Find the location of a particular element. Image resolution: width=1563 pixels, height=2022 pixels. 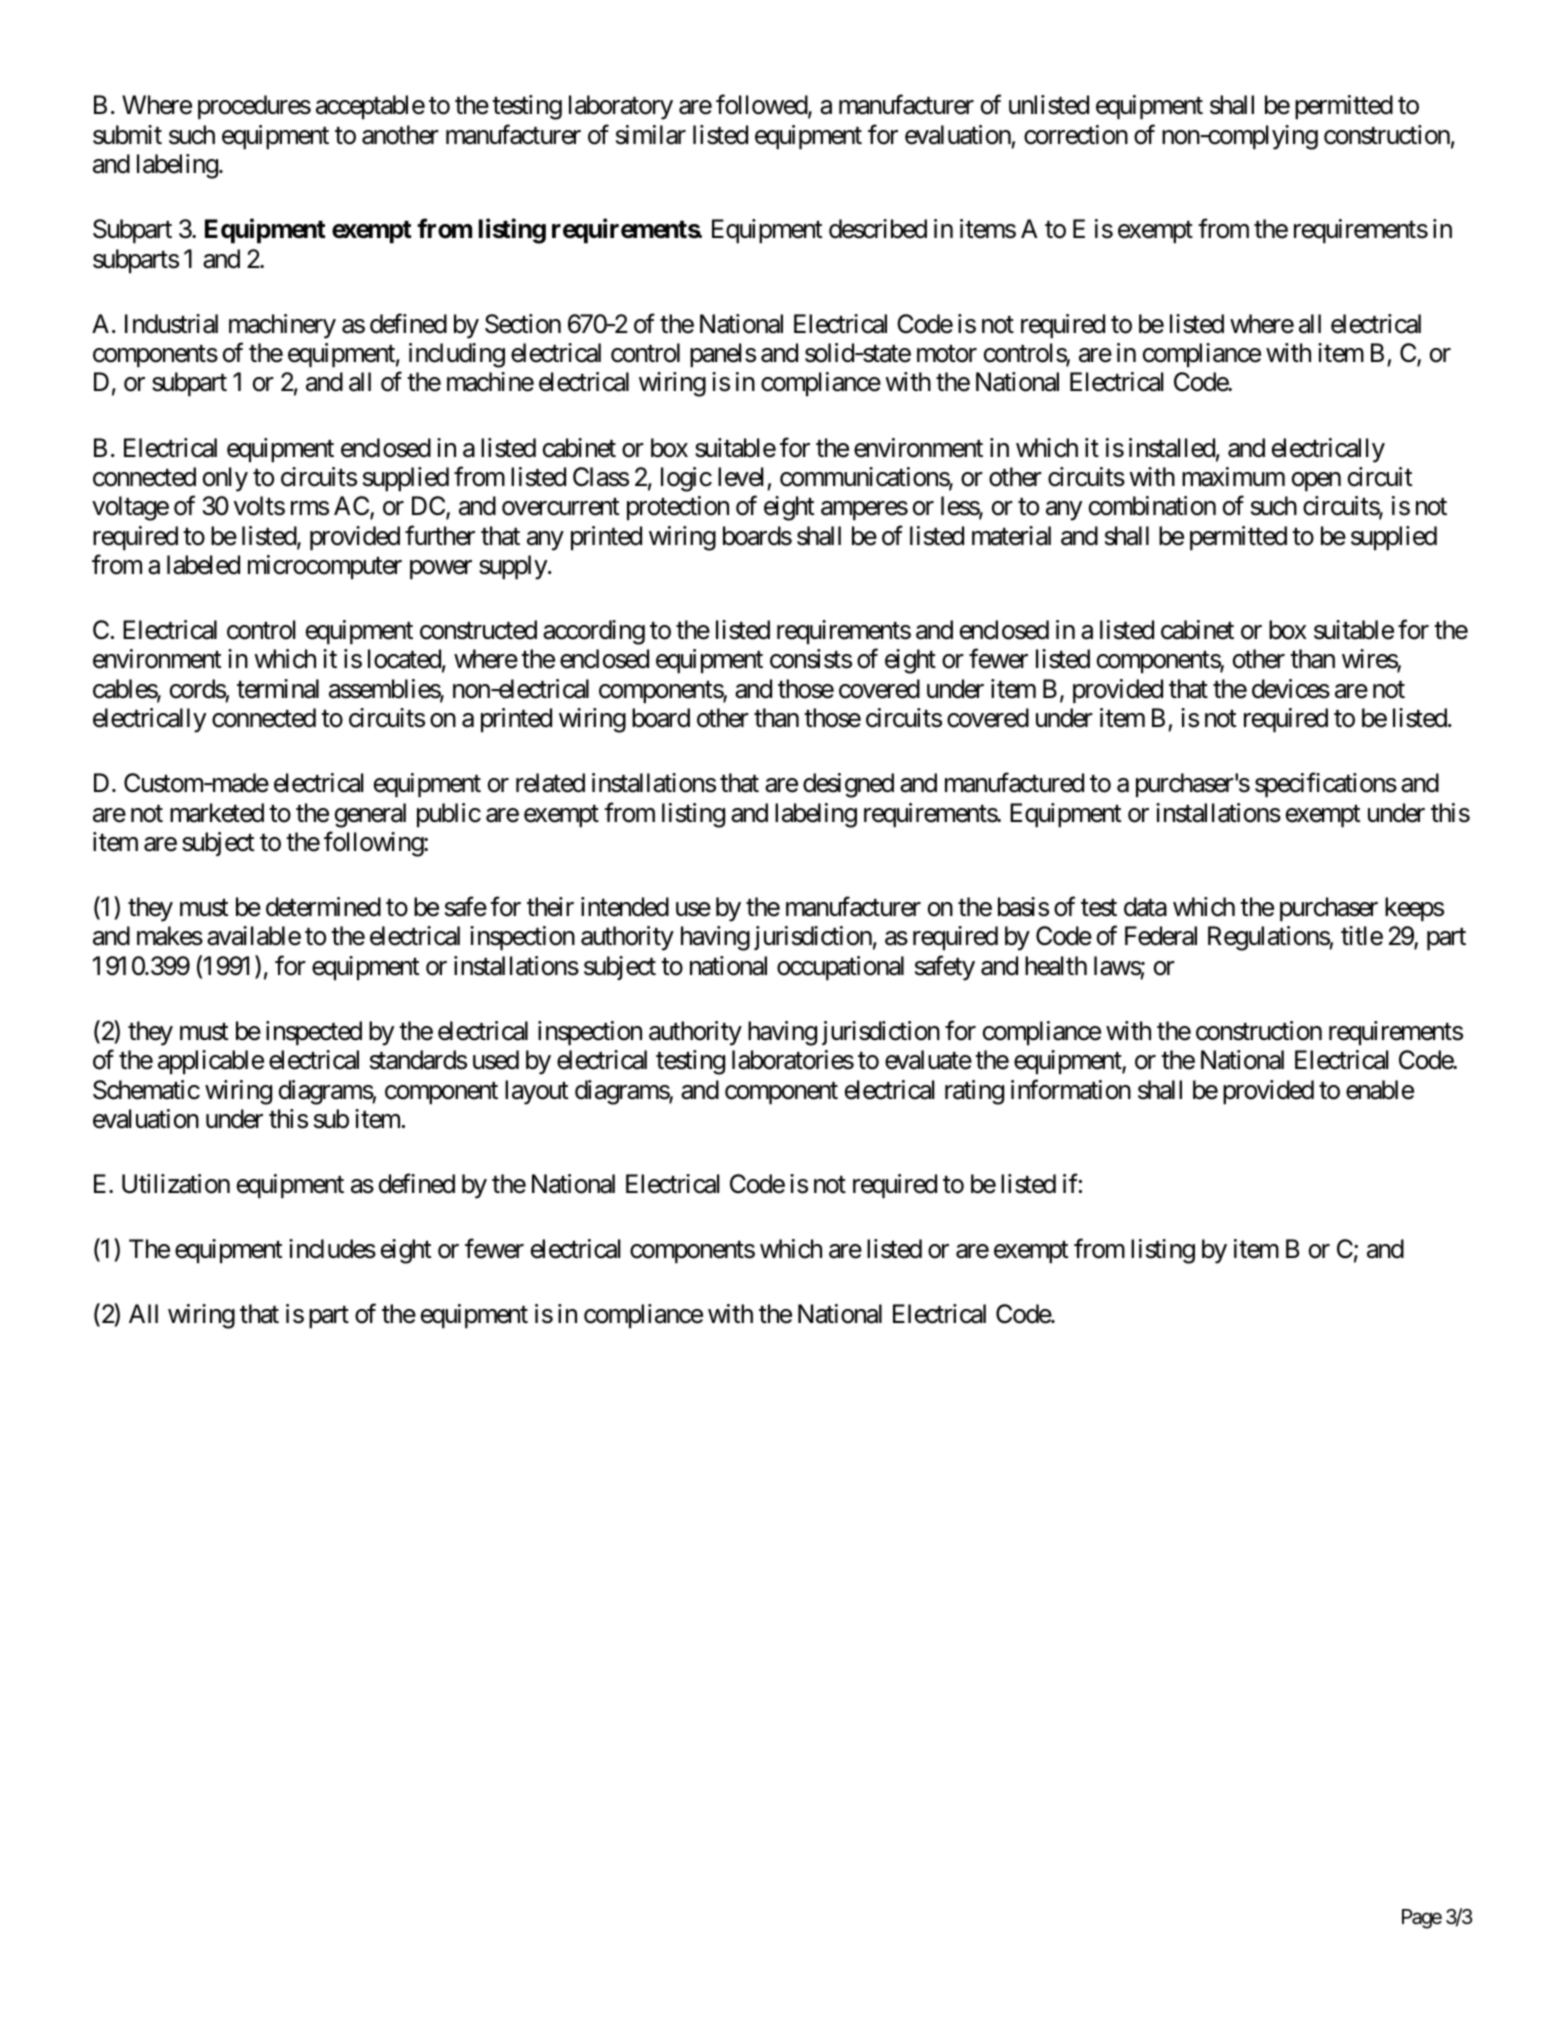

layout is located at coordinates (537, 1092).
